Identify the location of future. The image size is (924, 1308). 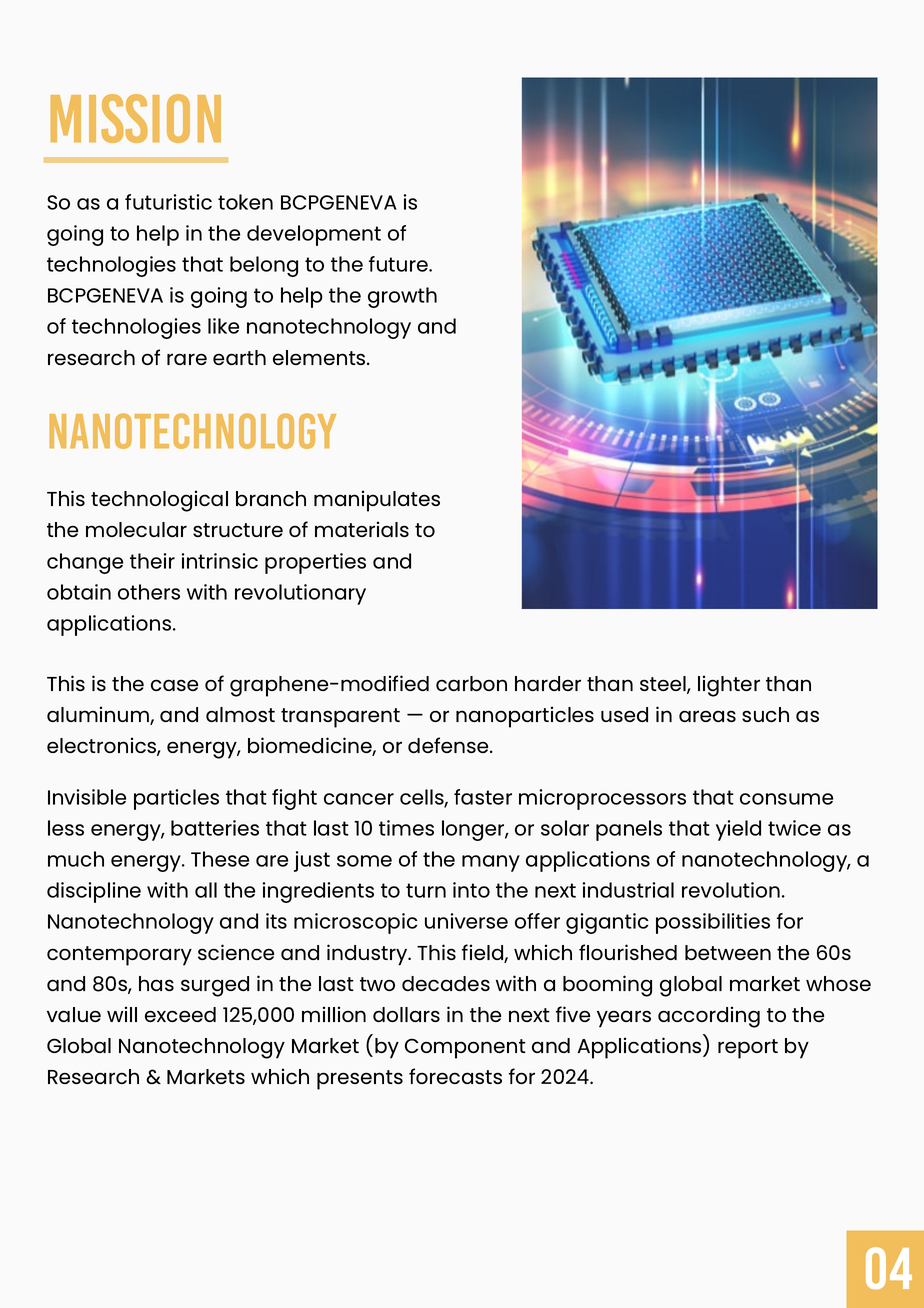
(399, 264).
